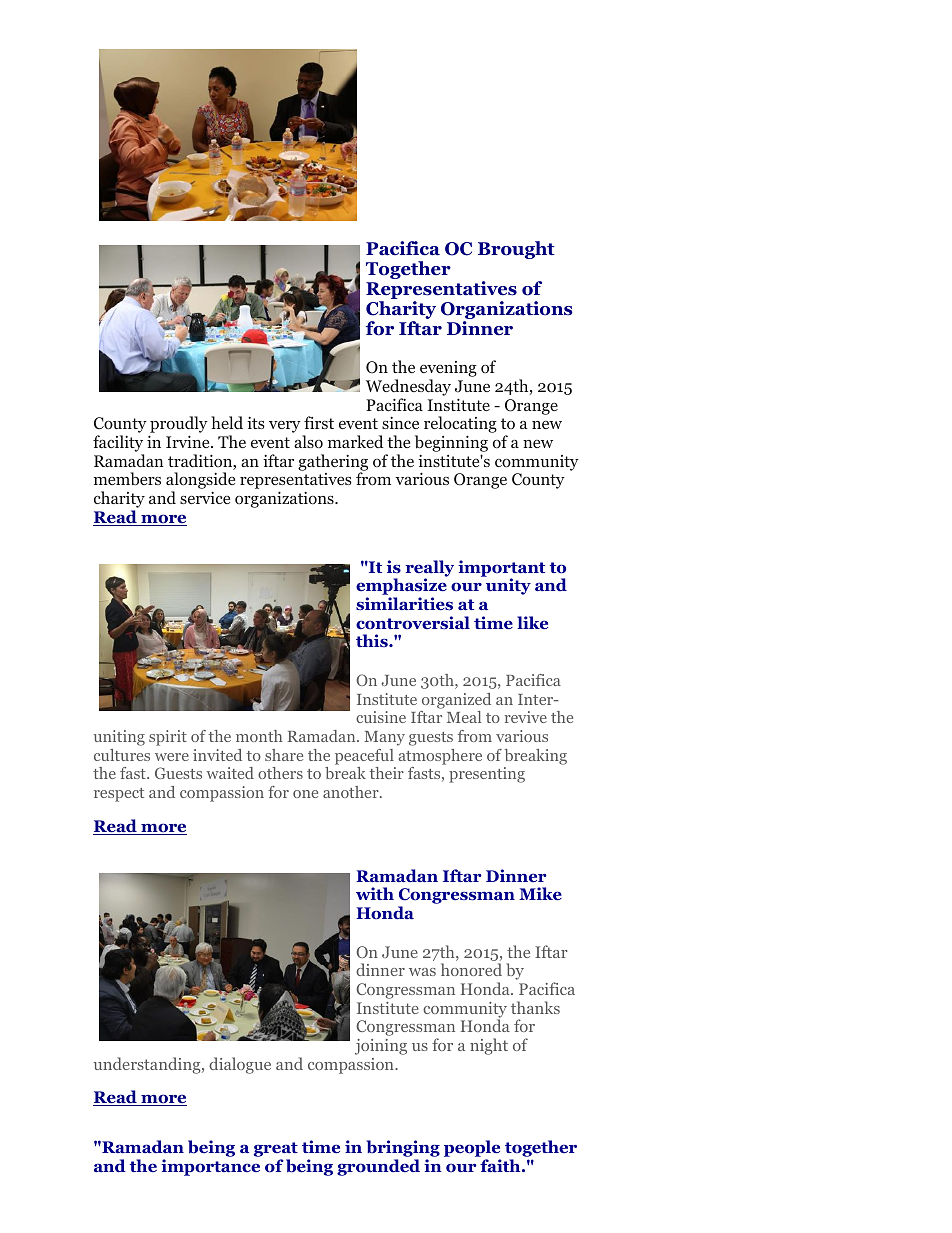  I want to click on first, so click(319, 422).
